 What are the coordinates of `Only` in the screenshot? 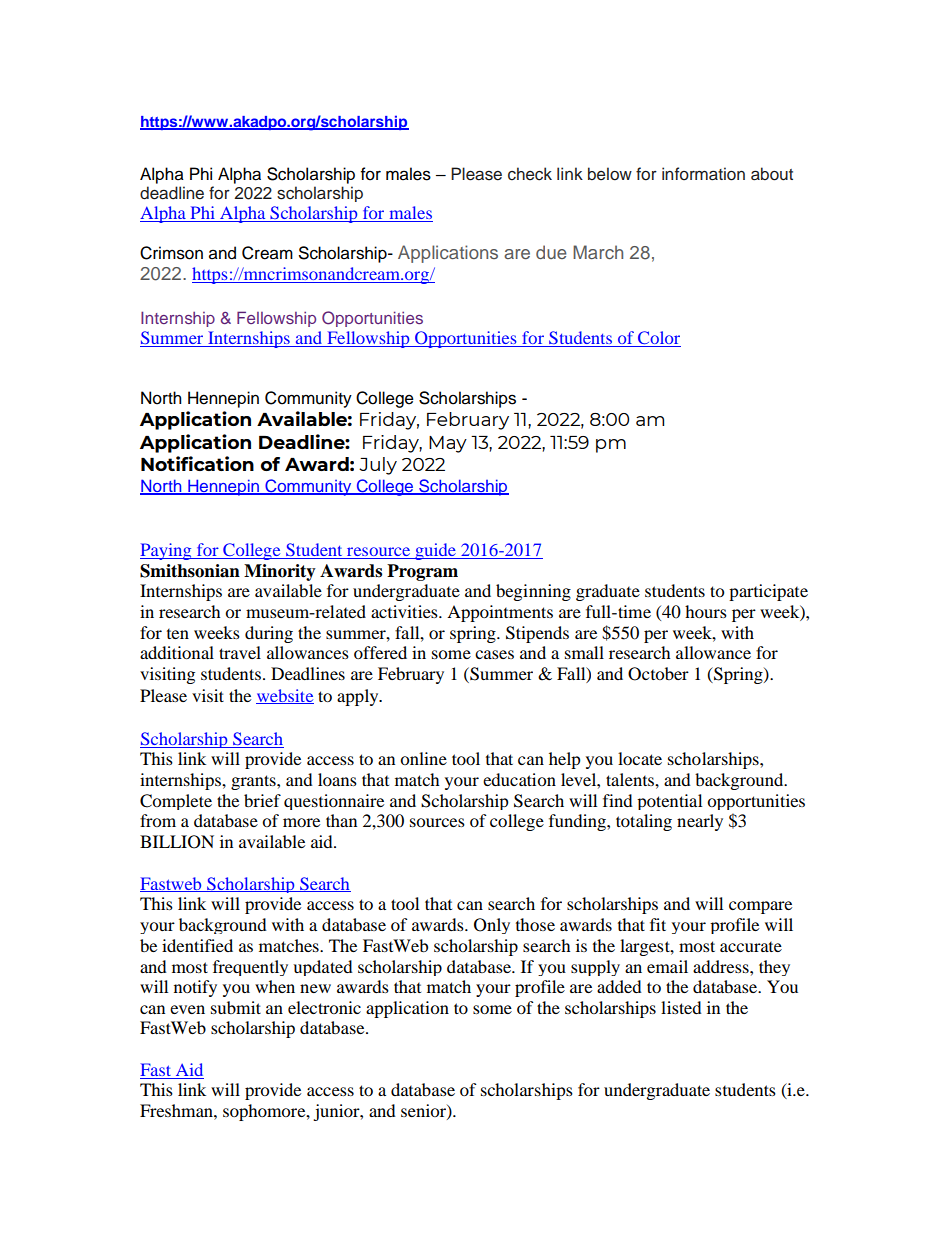 It's located at (492, 926).
